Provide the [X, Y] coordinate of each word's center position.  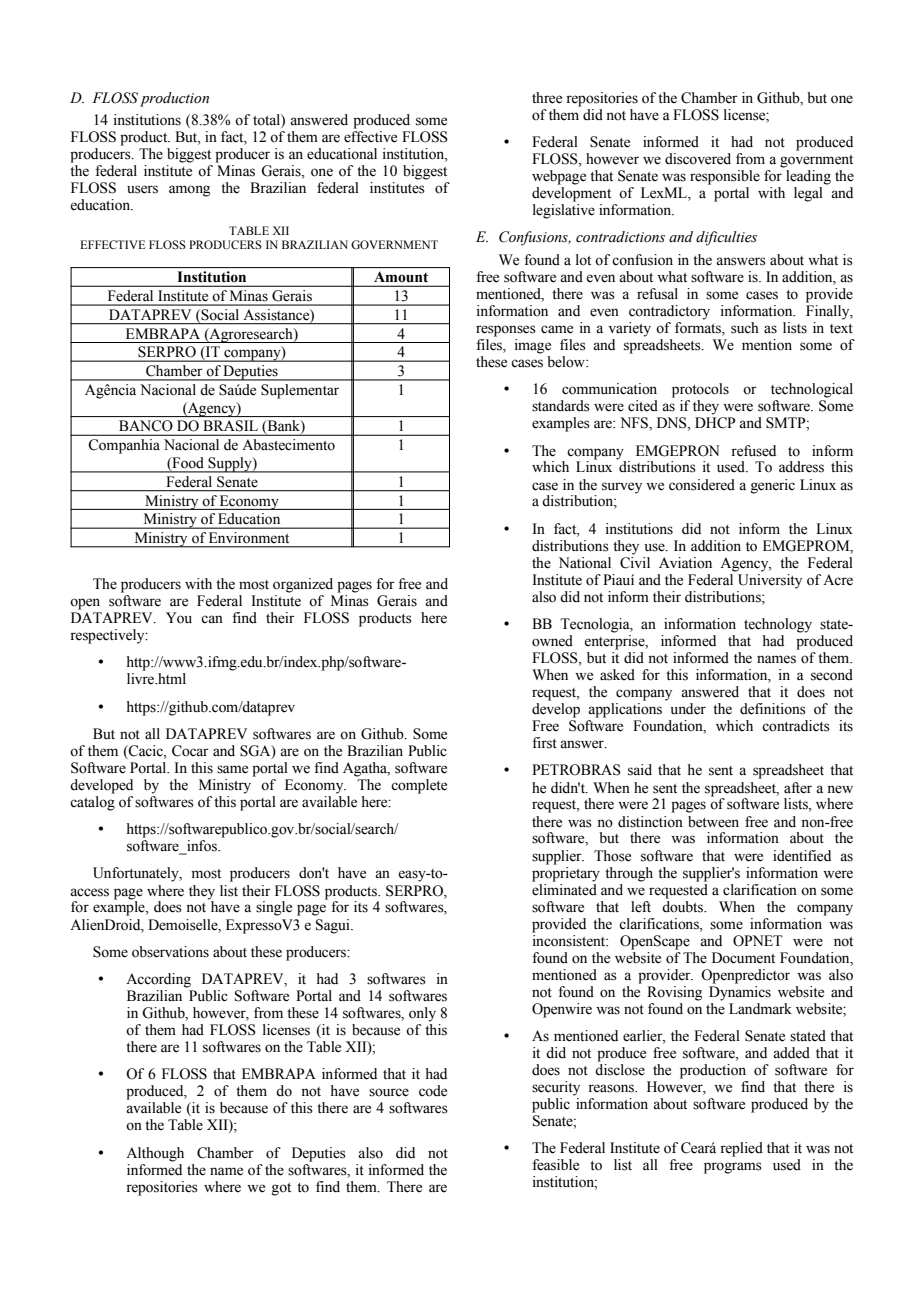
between [713, 822]
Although [155, 1154]
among [189, 191]
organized [303, 585]
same [232, 769]
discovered [698, 159]
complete [419, 786]
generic [773, 486]
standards [561, 406]
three [547, 98]
